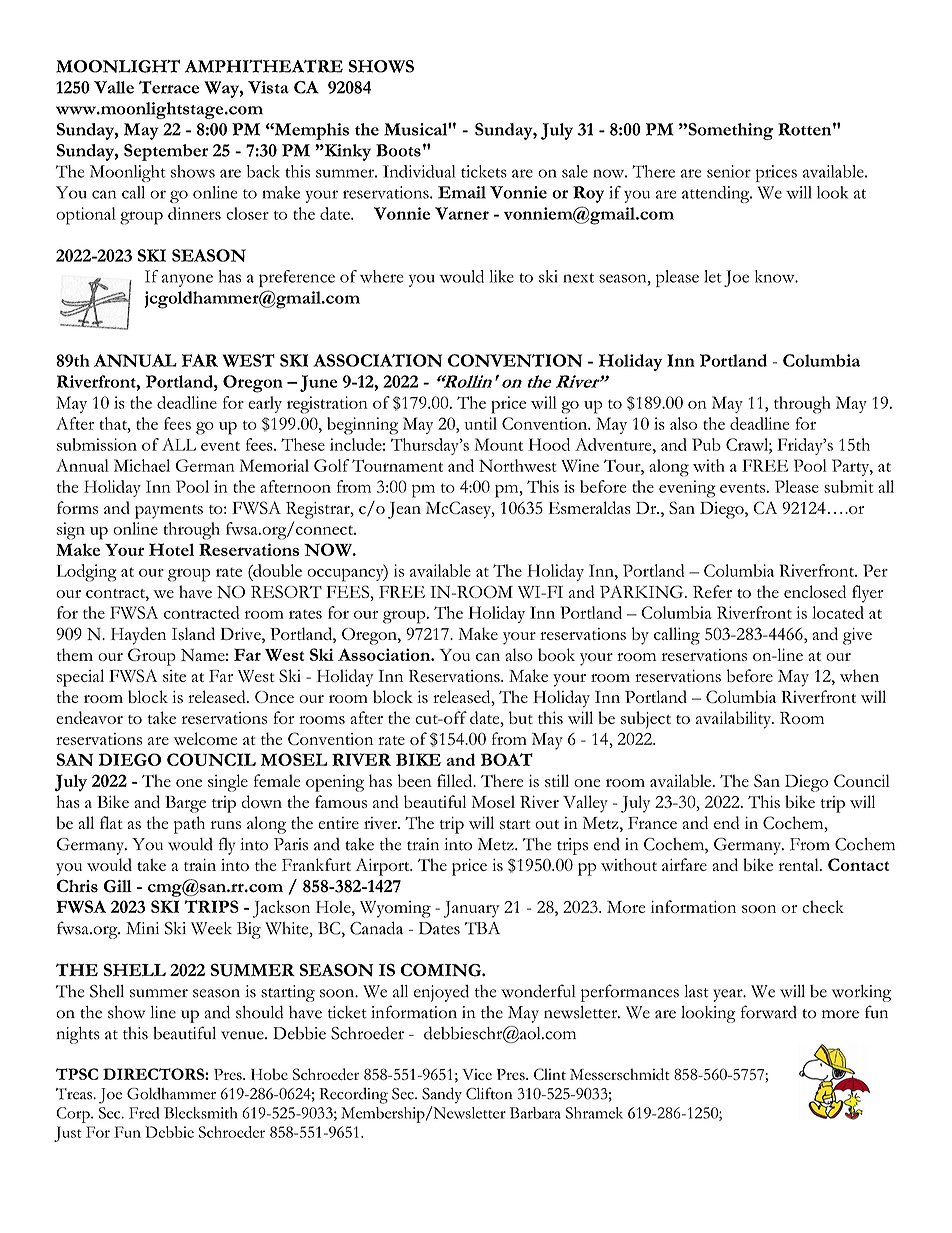  I want to click on Boots, so click(398, 150).
